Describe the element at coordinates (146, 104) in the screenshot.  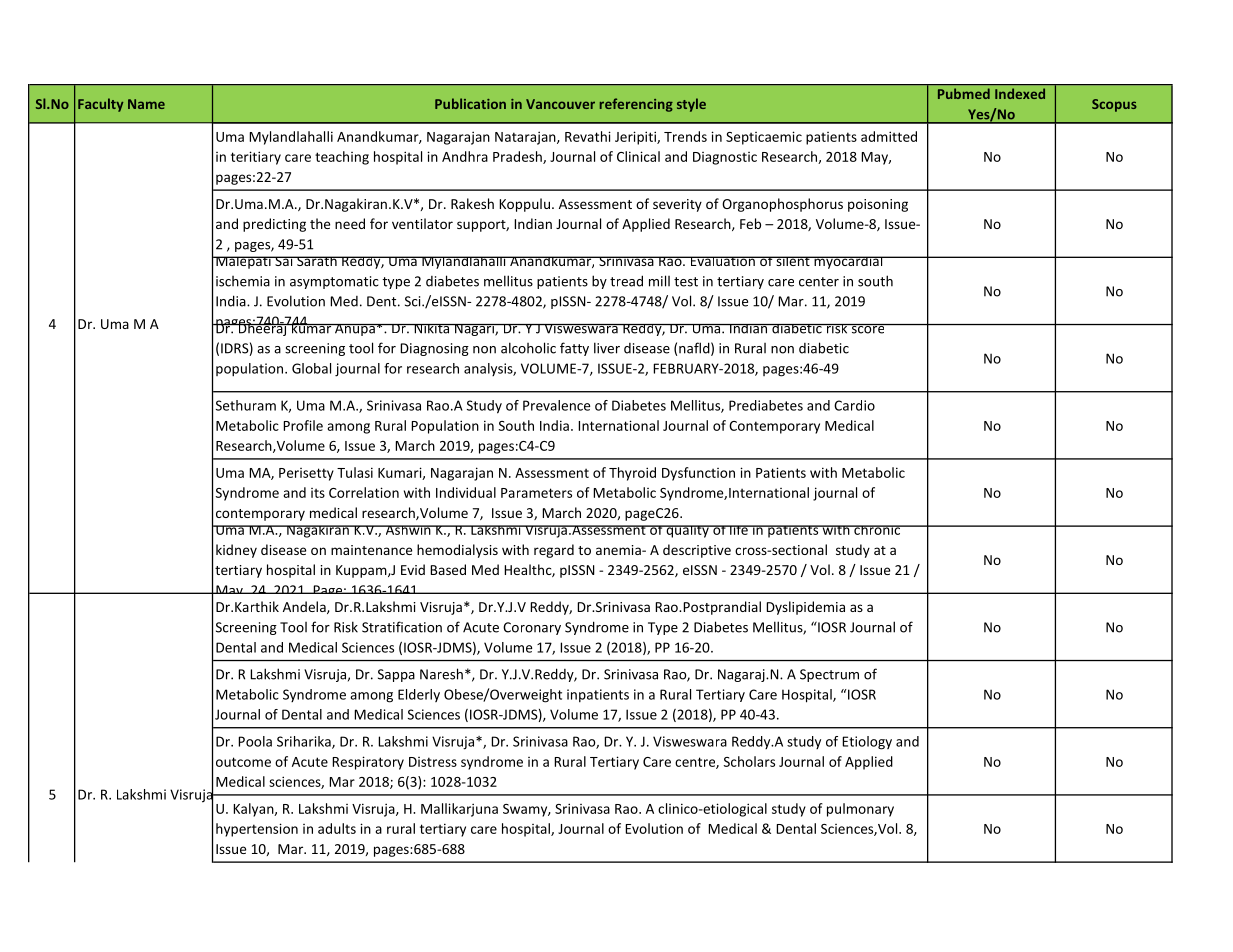
I see `Name` at that location.
